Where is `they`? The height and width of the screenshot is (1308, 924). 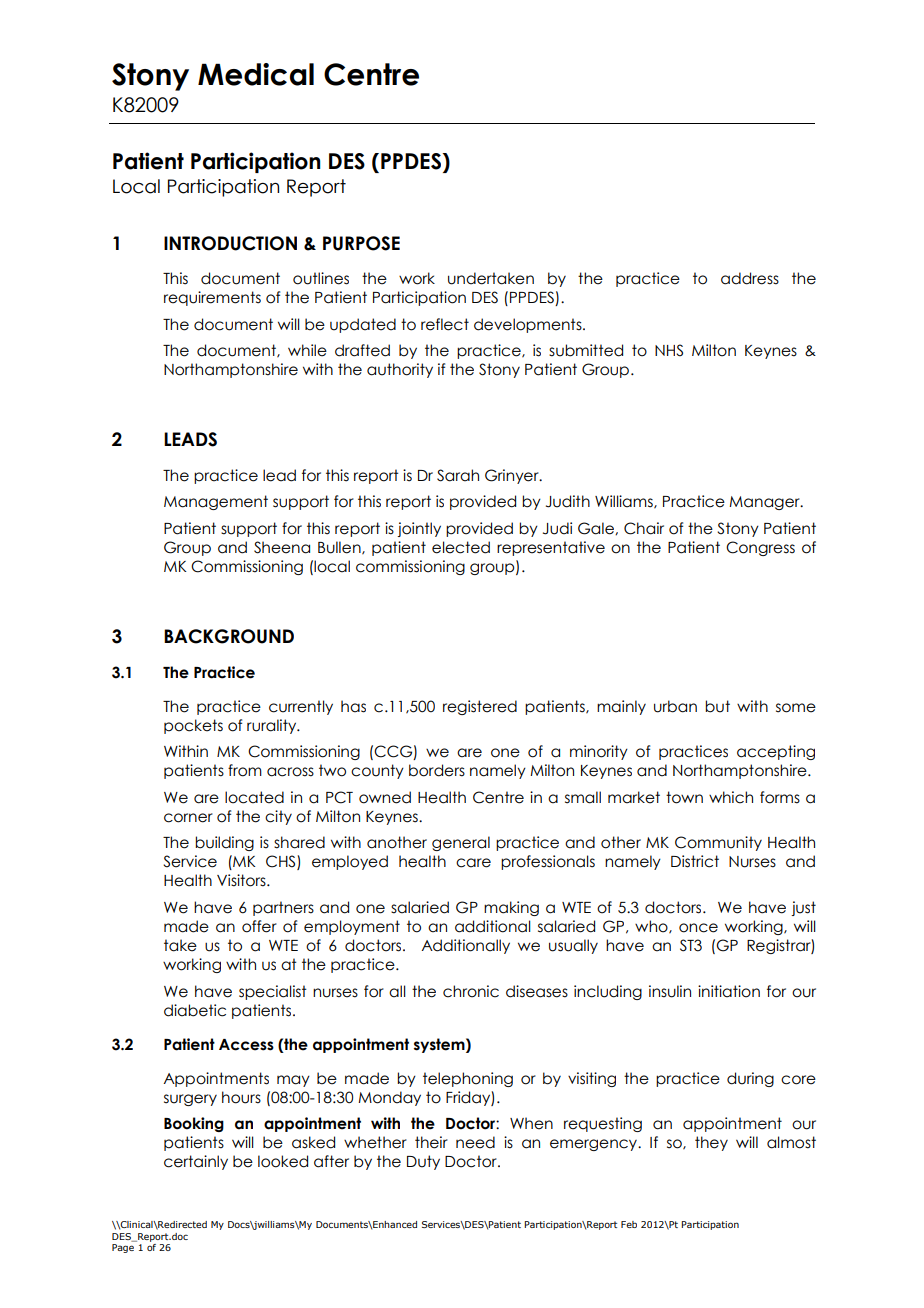
they is located at coordinates (711, 1143).
